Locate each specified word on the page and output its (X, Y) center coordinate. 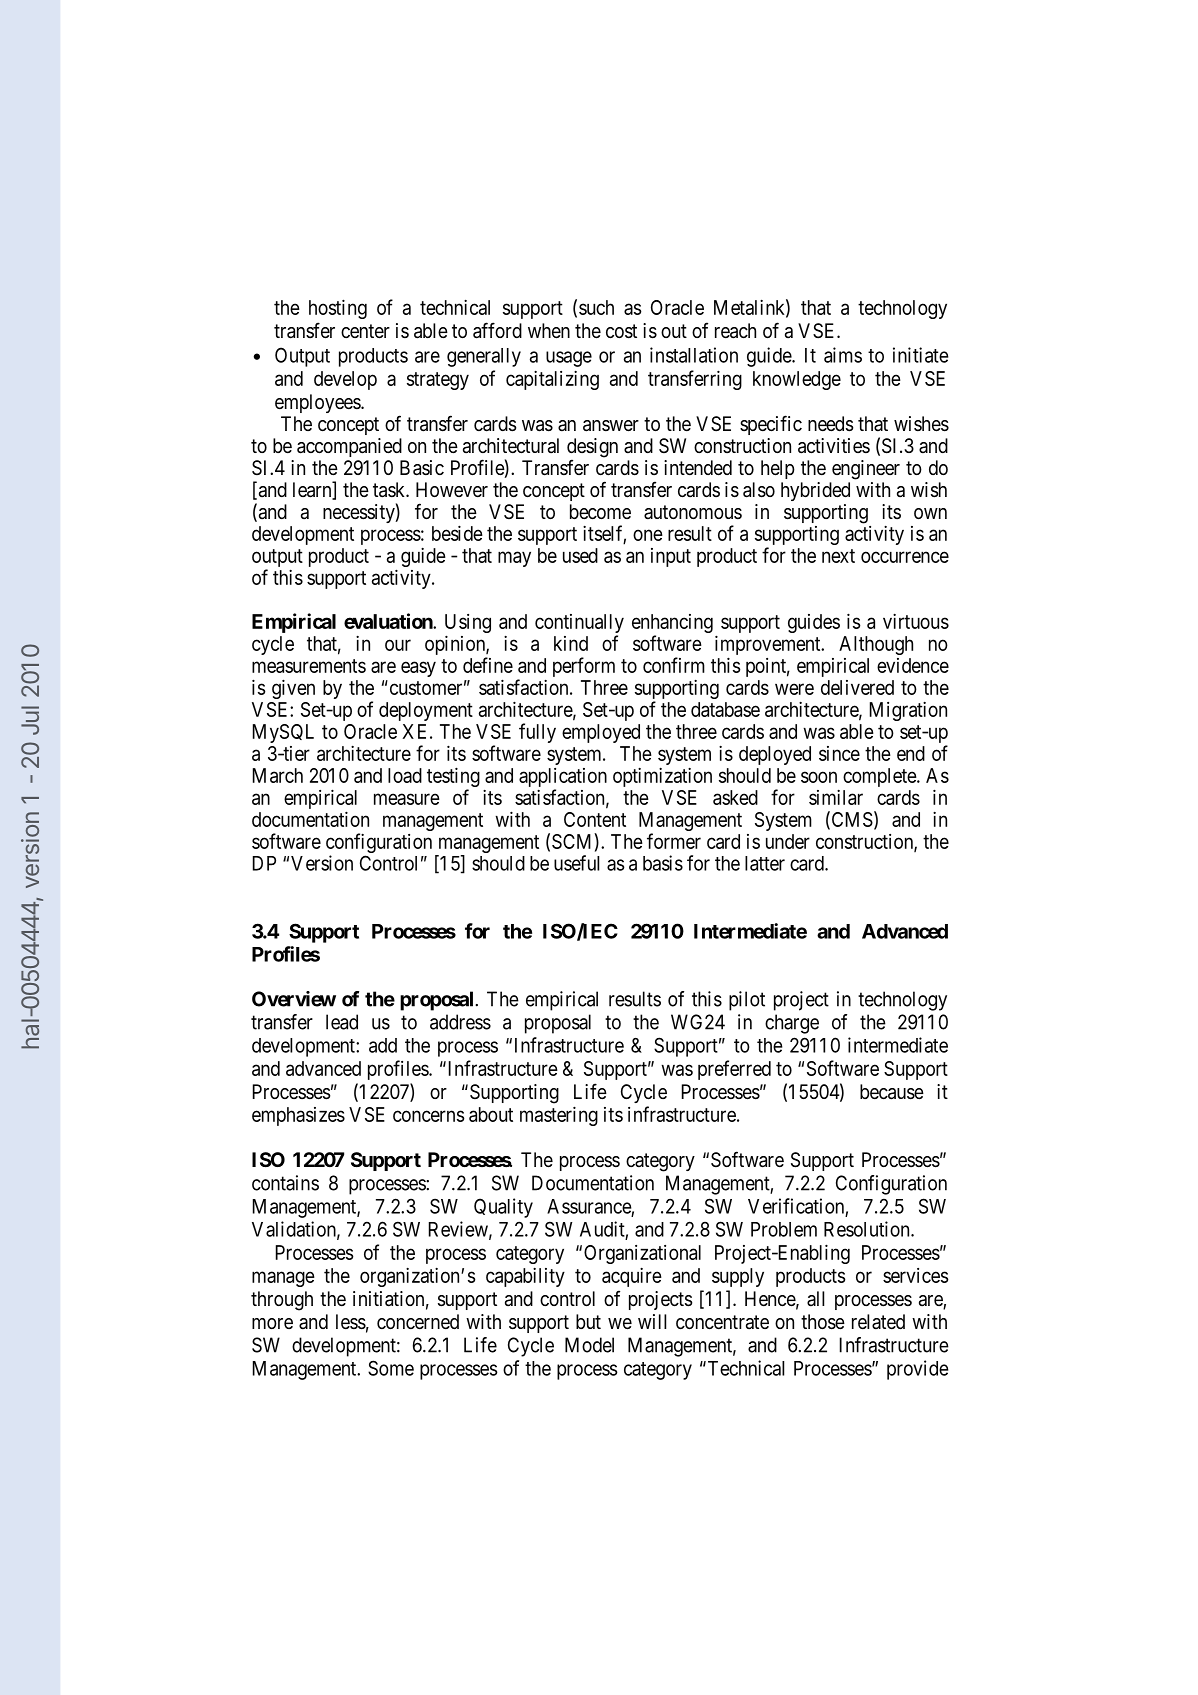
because (892, 1092)
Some (391, 1368)
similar (836, 797)
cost (621, 331)
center (365, 331)
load (405, 775)
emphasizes (298, 1116)
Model (589, 1345)
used (580, 555)
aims (843, 355)
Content (595, 819)
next (838, 556)
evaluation (389, 621)
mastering (559, 1116)
